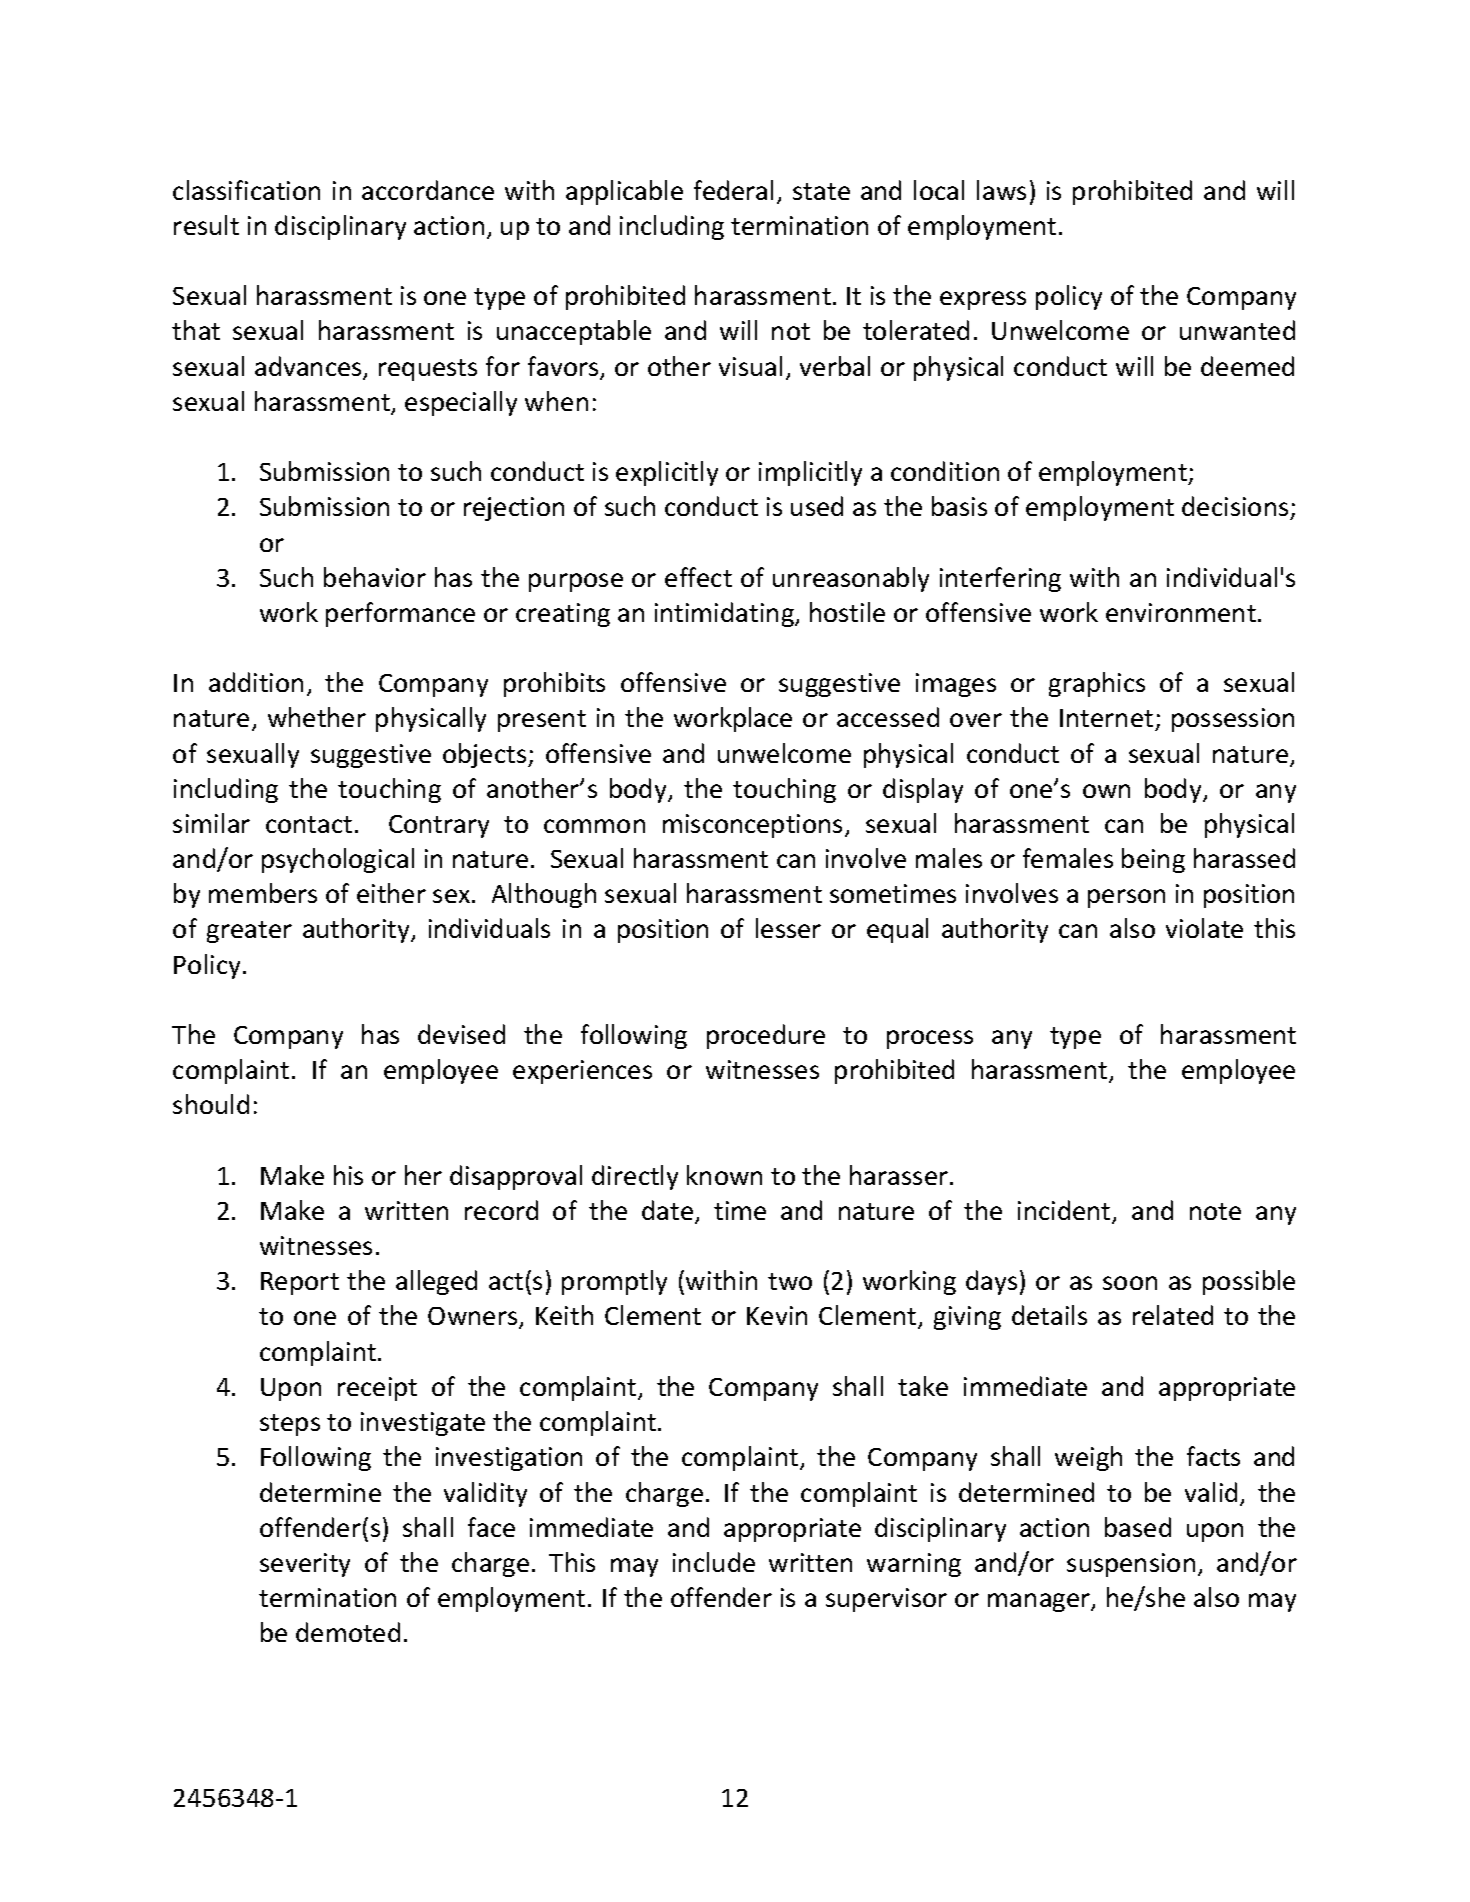 This image has height=1902, width=1470. What do you see at coordinates (300, 1283) in the image?
I see `Report` at bounding box center [300, 1283].
